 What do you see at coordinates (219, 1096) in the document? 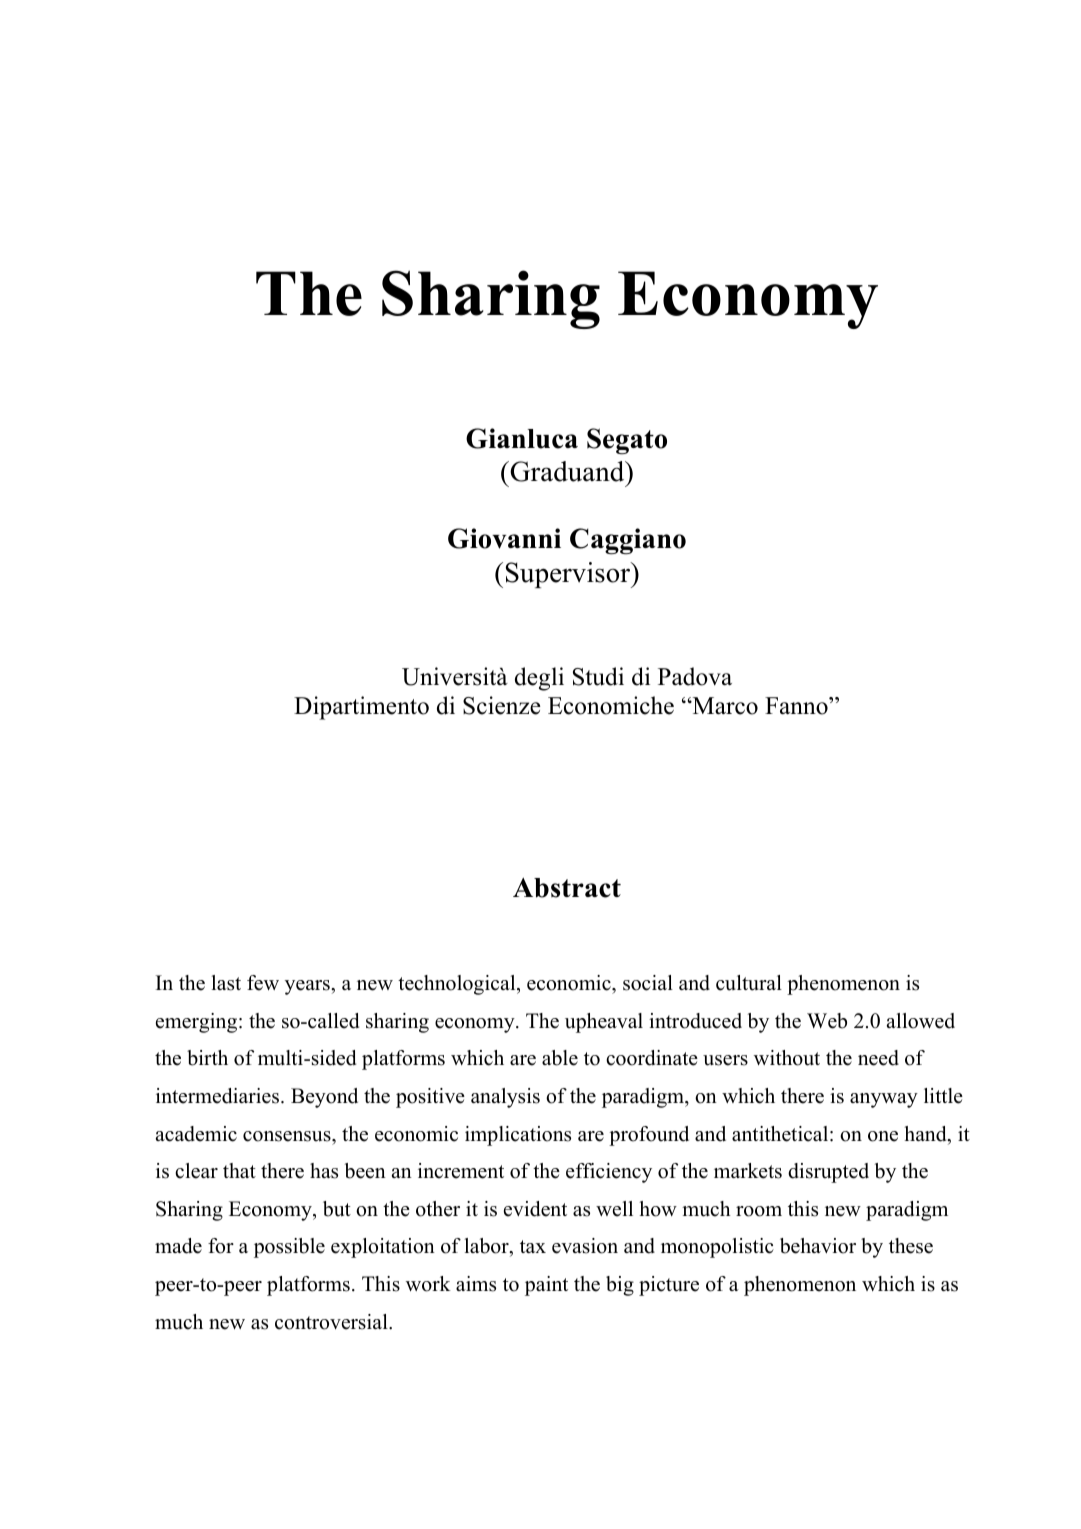
I see `intermediaries` at bounding box center [219, 1096].
